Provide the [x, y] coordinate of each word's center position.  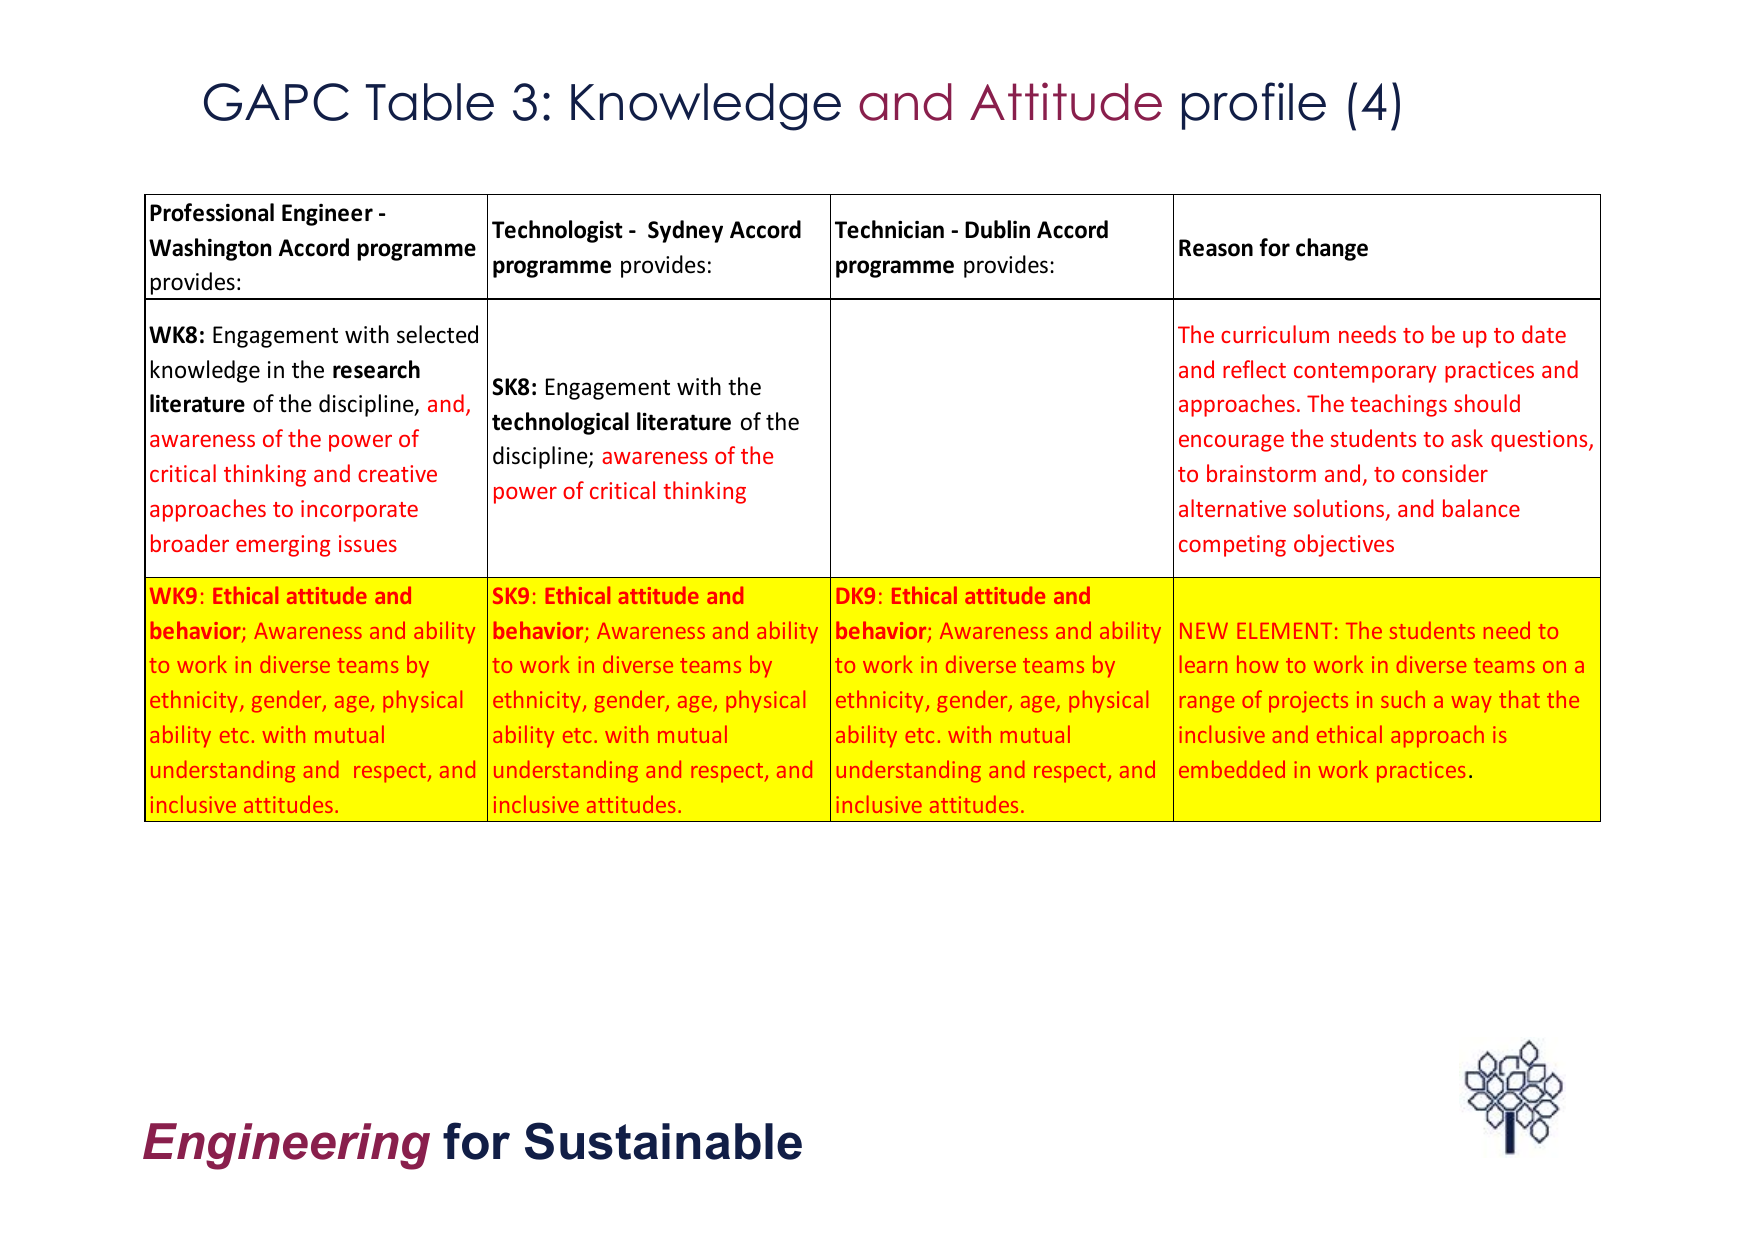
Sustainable [663, 1141]
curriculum [1275, 334]
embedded [1232, 769]
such [1403, 699]
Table [430, 102]
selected [437, 334]
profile [1254, 106]
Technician [889, 229]
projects [1308, 702]
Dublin [997, 229]
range [1207, 704]
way [1472, 704]
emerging [283, 546]
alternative [1232, 508]
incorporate [359, 511]
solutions [1340, 509]
